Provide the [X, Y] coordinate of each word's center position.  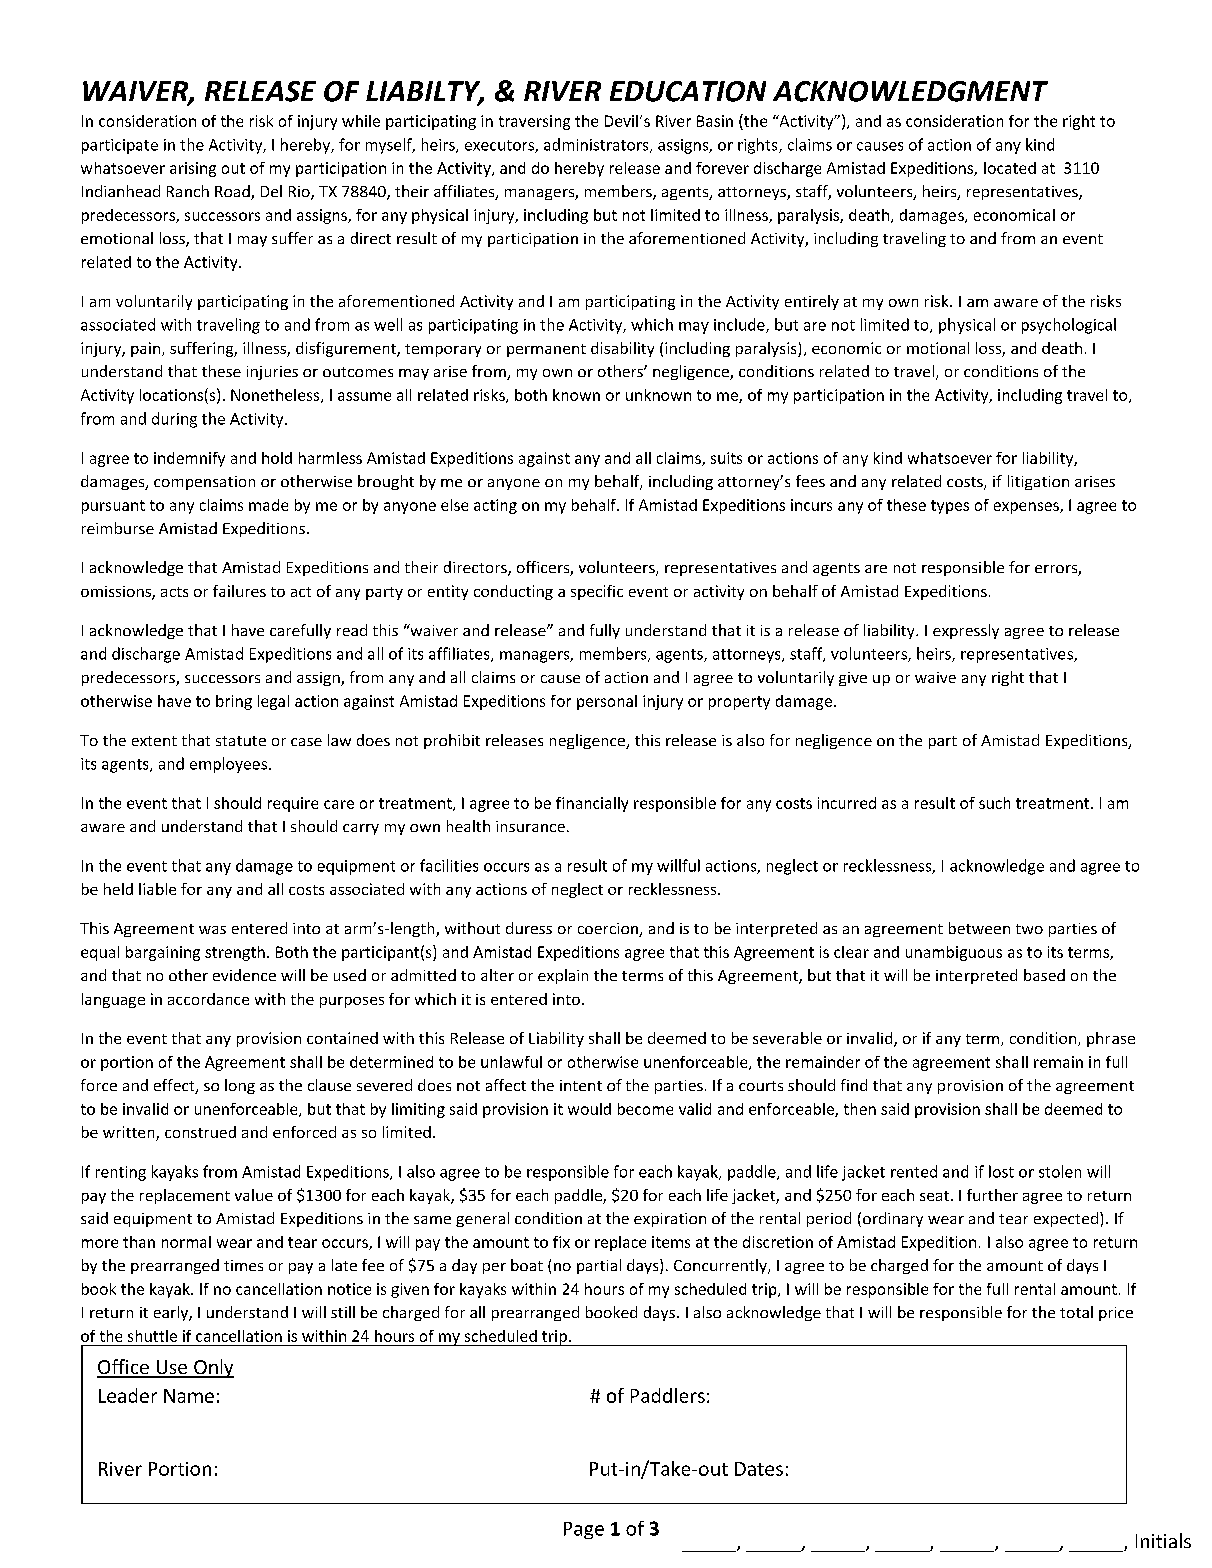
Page [584, 1530]
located [1010, 168]
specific [597, 592]
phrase [1111, 1039]
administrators [597, 145]
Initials [1163, 1540]
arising [193, 169]
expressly [966, 631]
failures [239, 591]
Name [189, 1396]
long [240, 1086]
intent [581, 1085]
